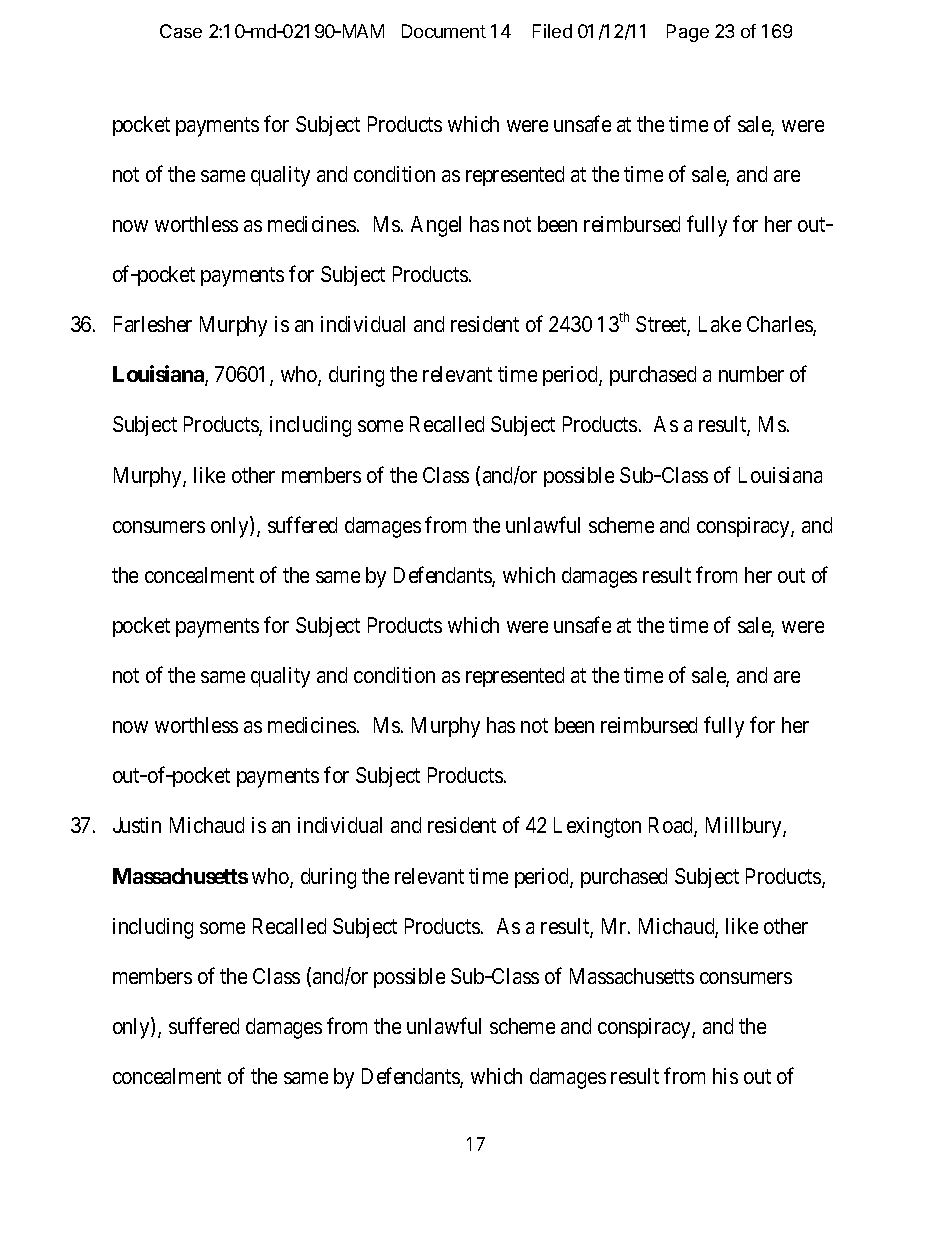  I want to click on number, so click(751, 374).
